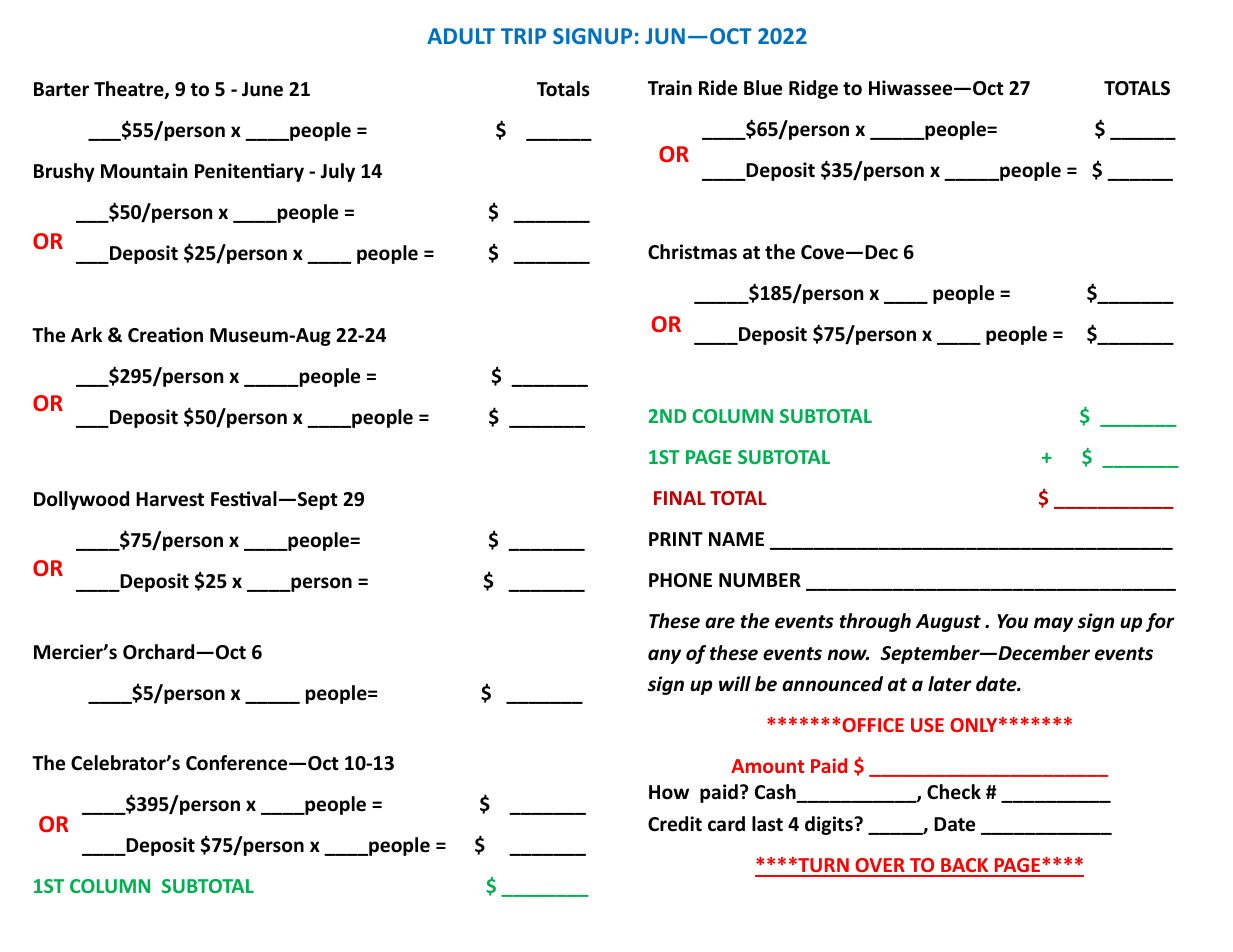 This document has width=1233, height=952. I want to click on Train, so click(670, 88).
